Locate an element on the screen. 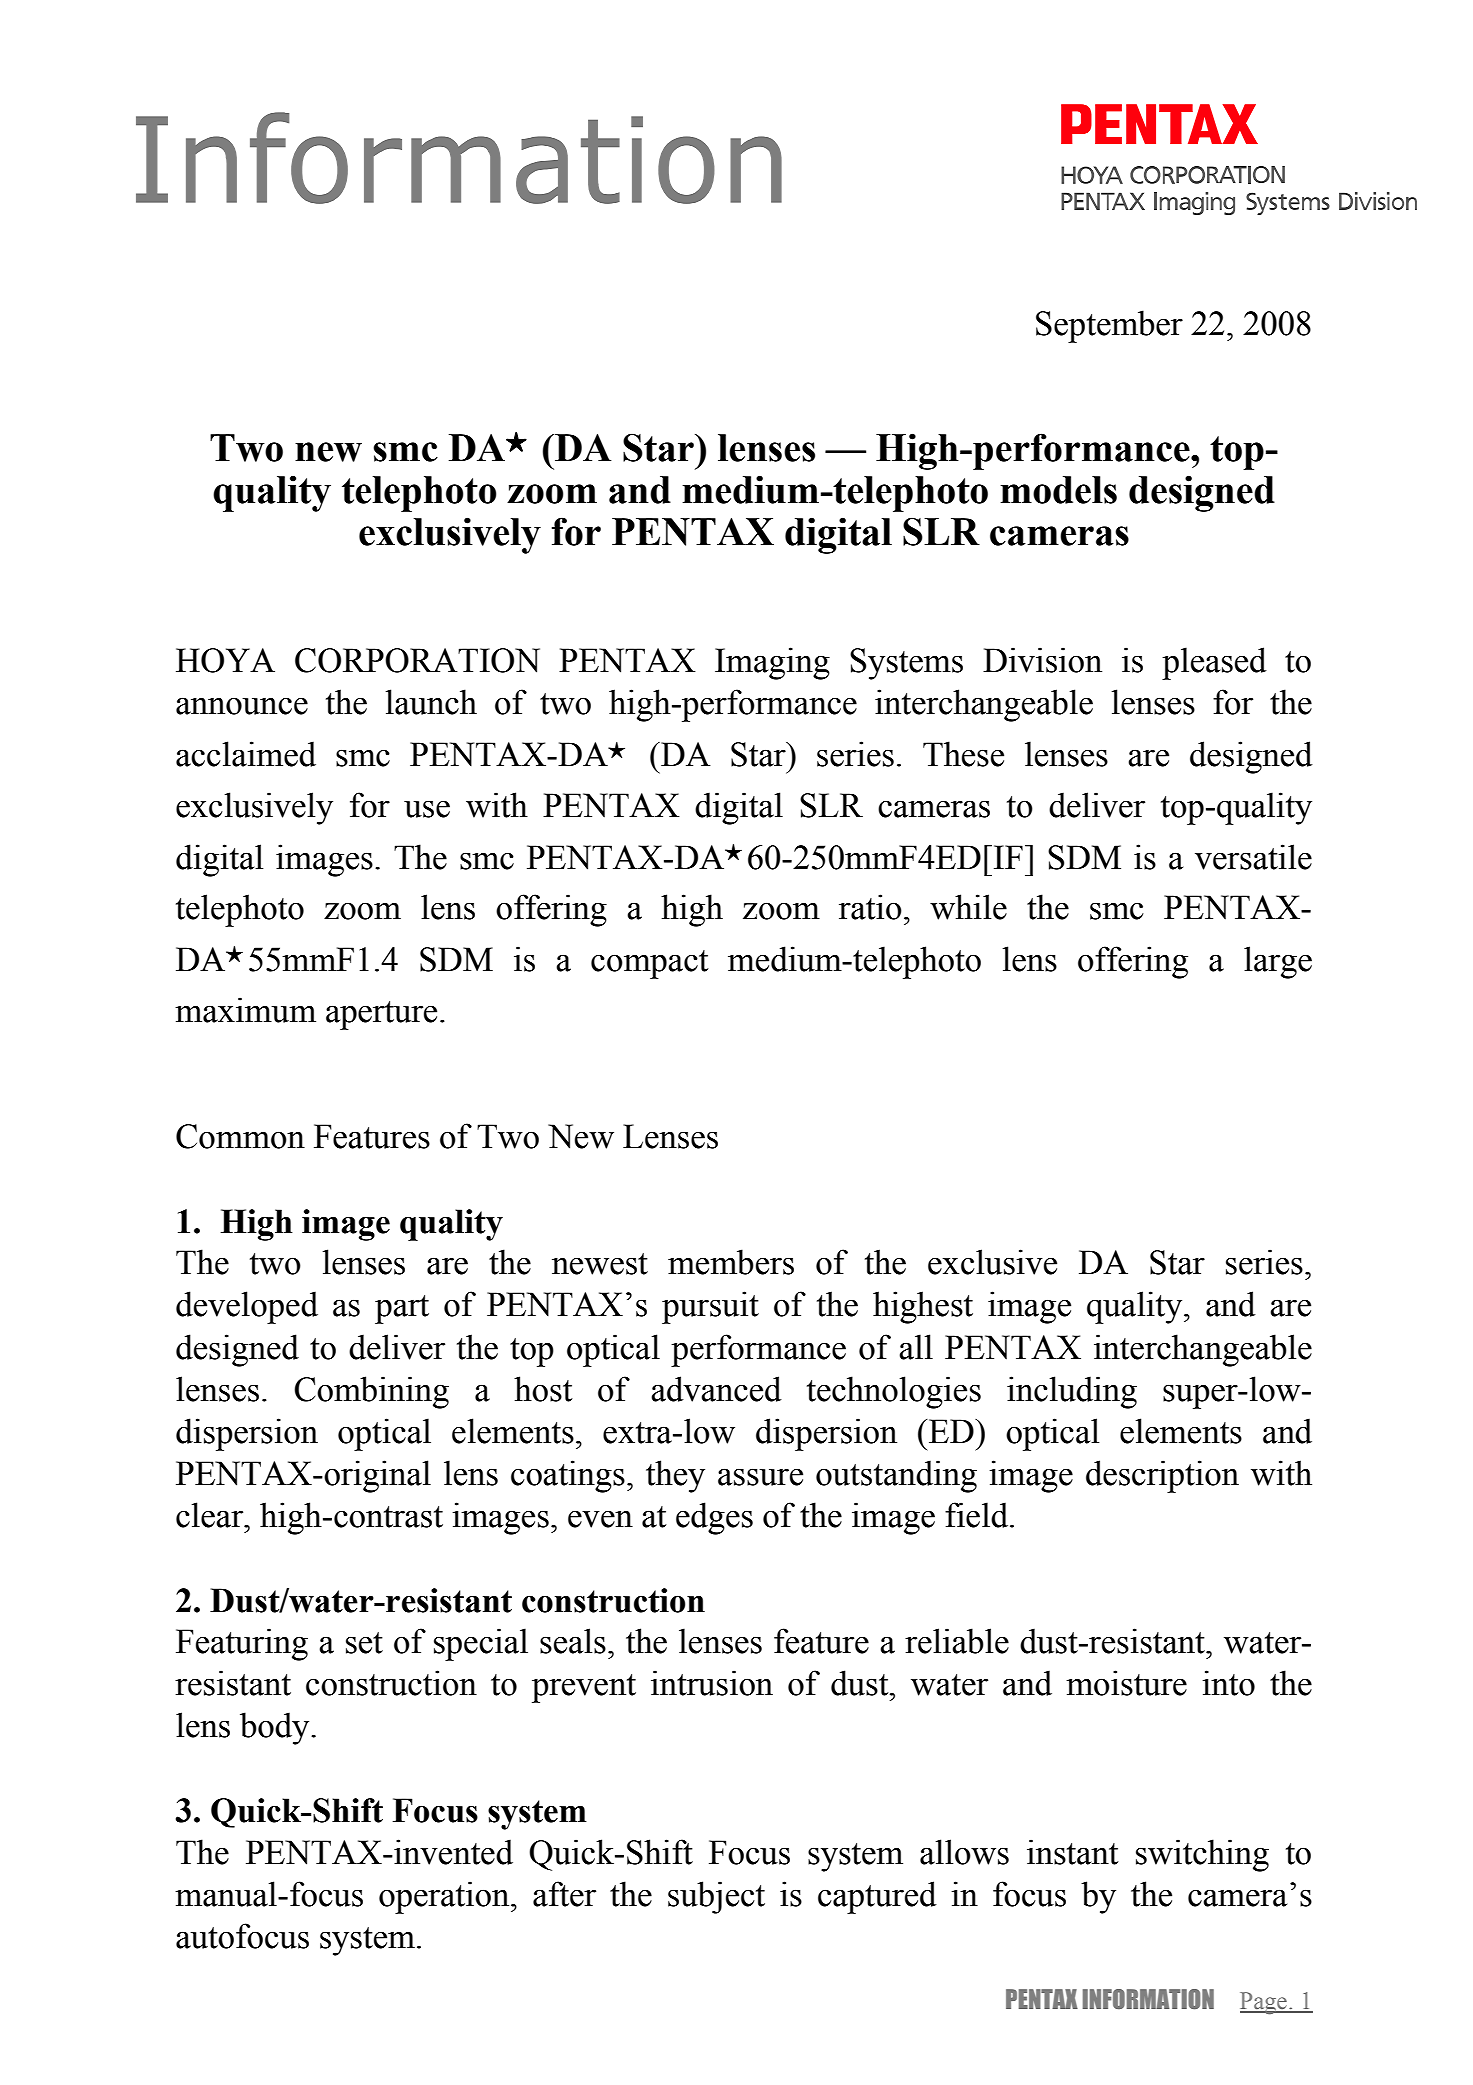  Common is located at coordinates (240, 1136).
